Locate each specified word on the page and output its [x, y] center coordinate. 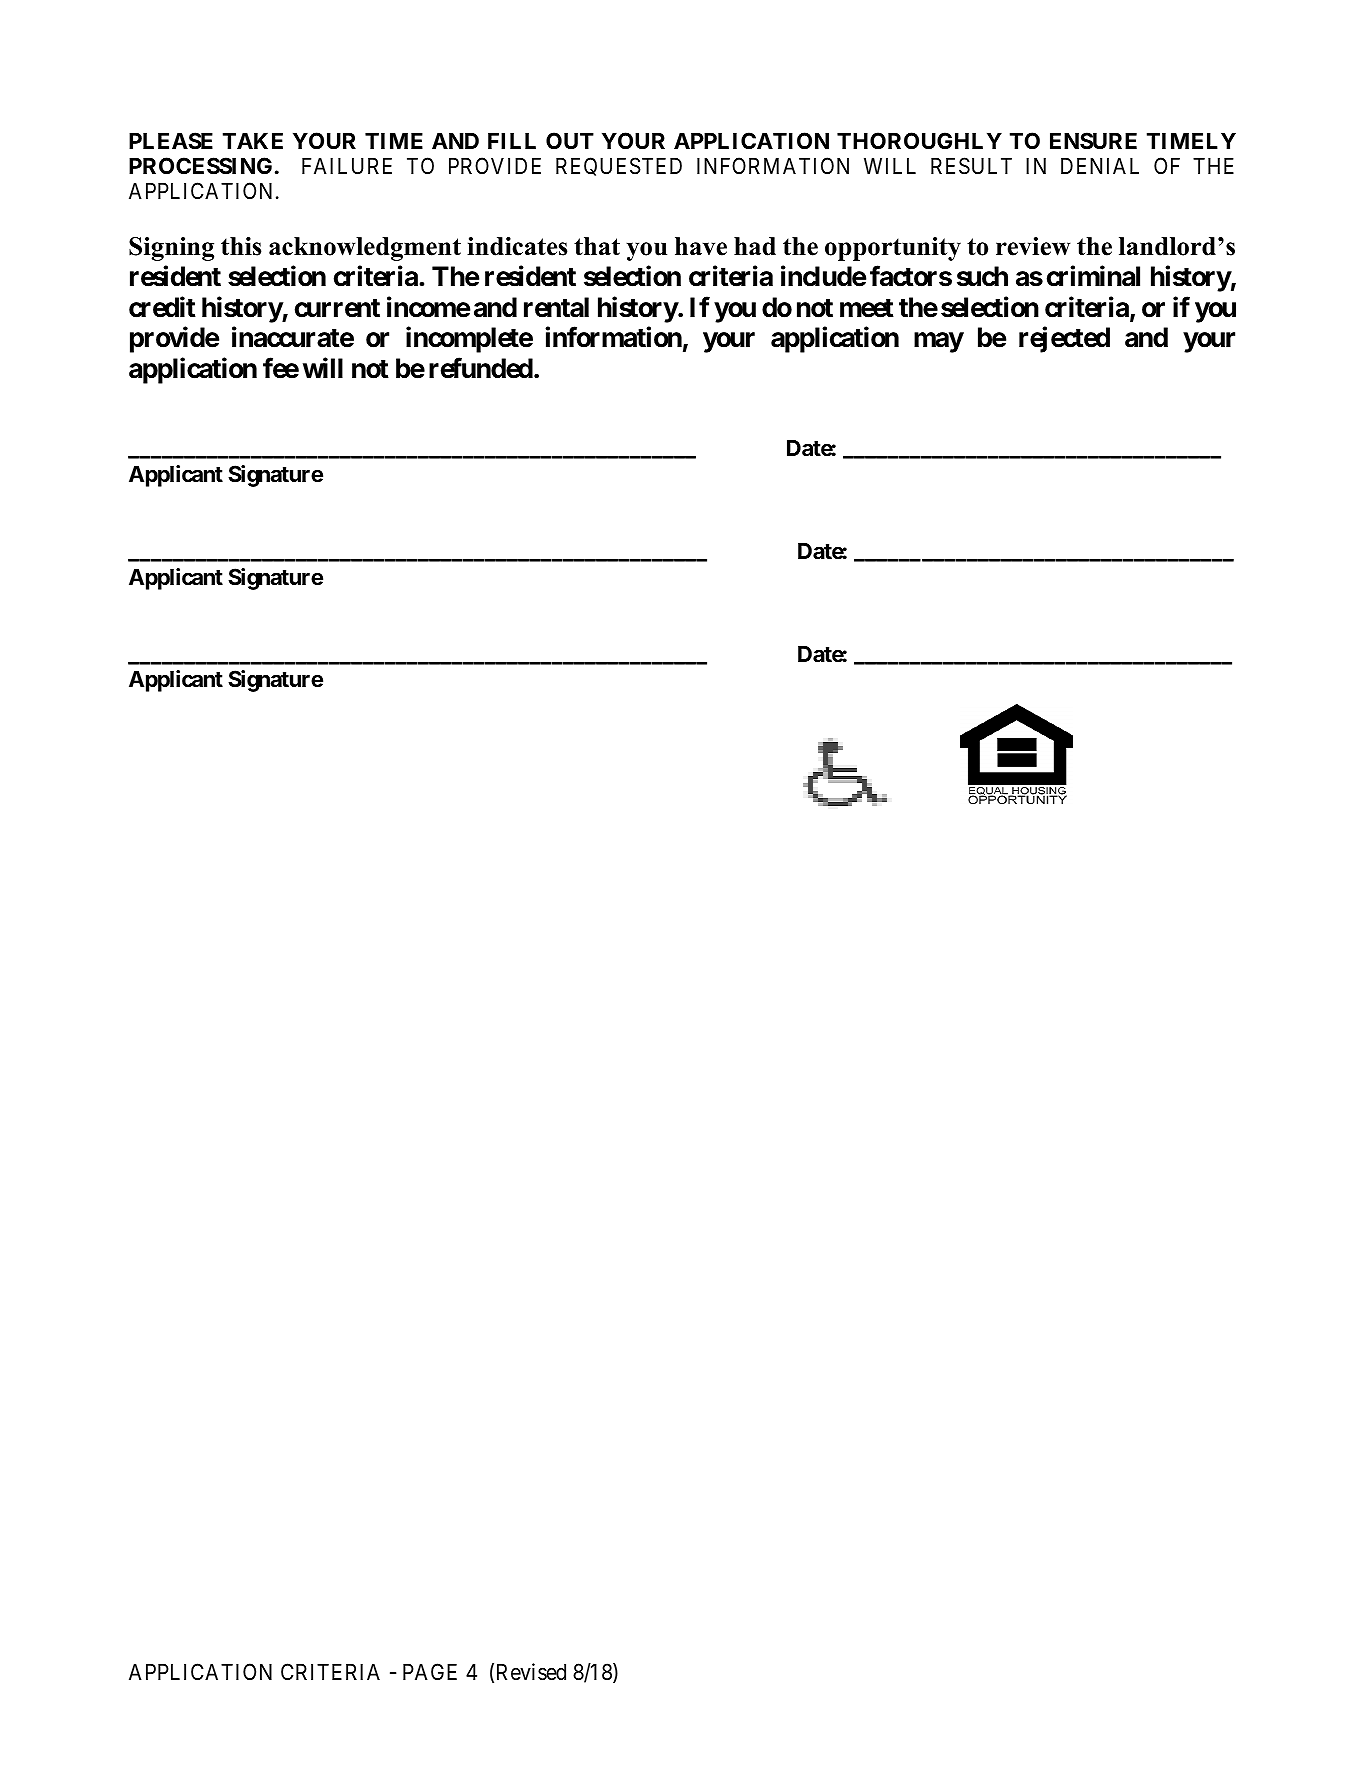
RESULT [971, 166]
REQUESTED [619, 166]
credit [162, 307]
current [337, 308]
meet [867, 308]
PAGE [430, 1671]
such [982, 276]
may [939, 343]
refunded [481, 368]
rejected [1064, 340]
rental [556, 307]
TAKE [253, 141]
